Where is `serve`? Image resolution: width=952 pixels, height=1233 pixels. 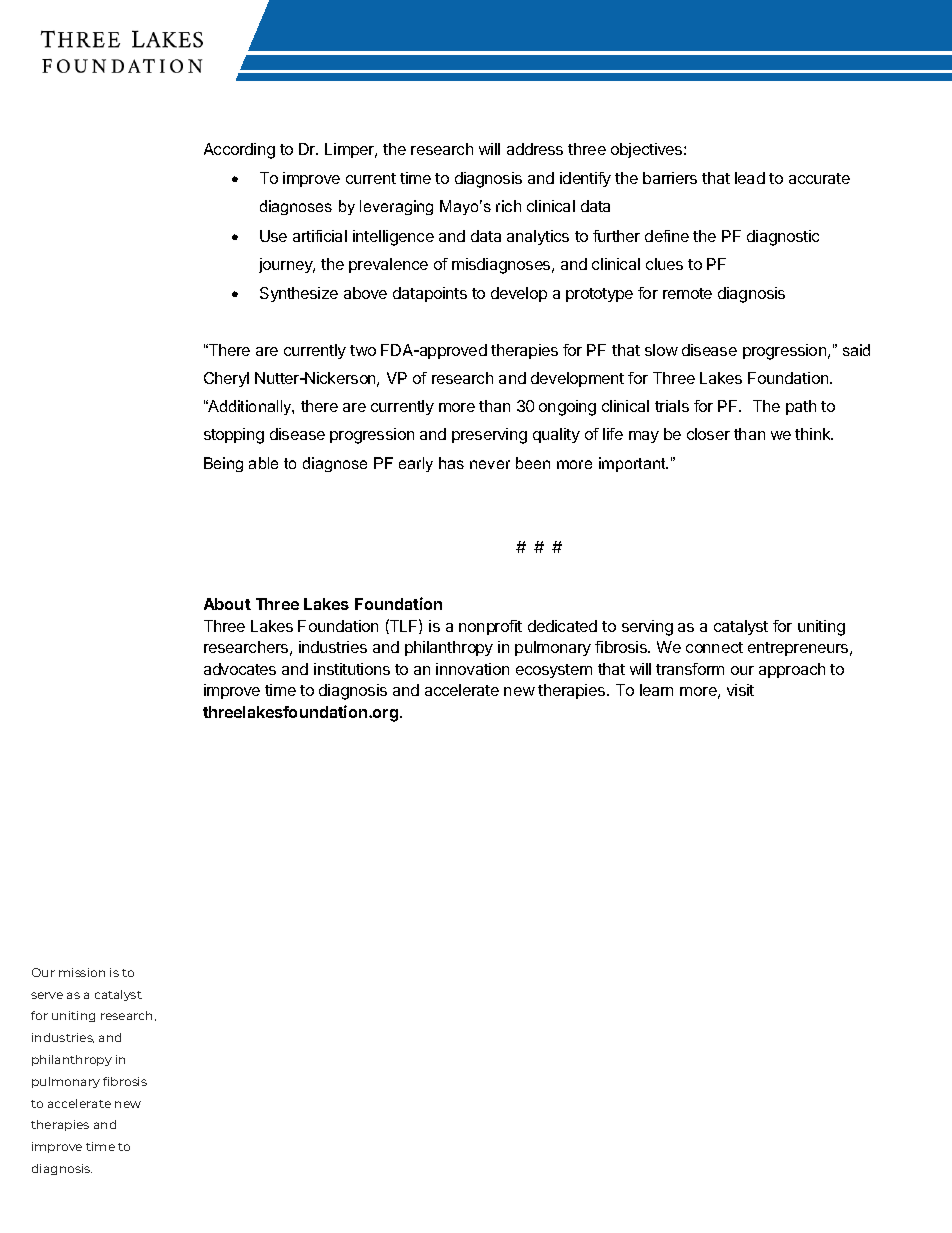
serve is located at coordinates (47, 995).
